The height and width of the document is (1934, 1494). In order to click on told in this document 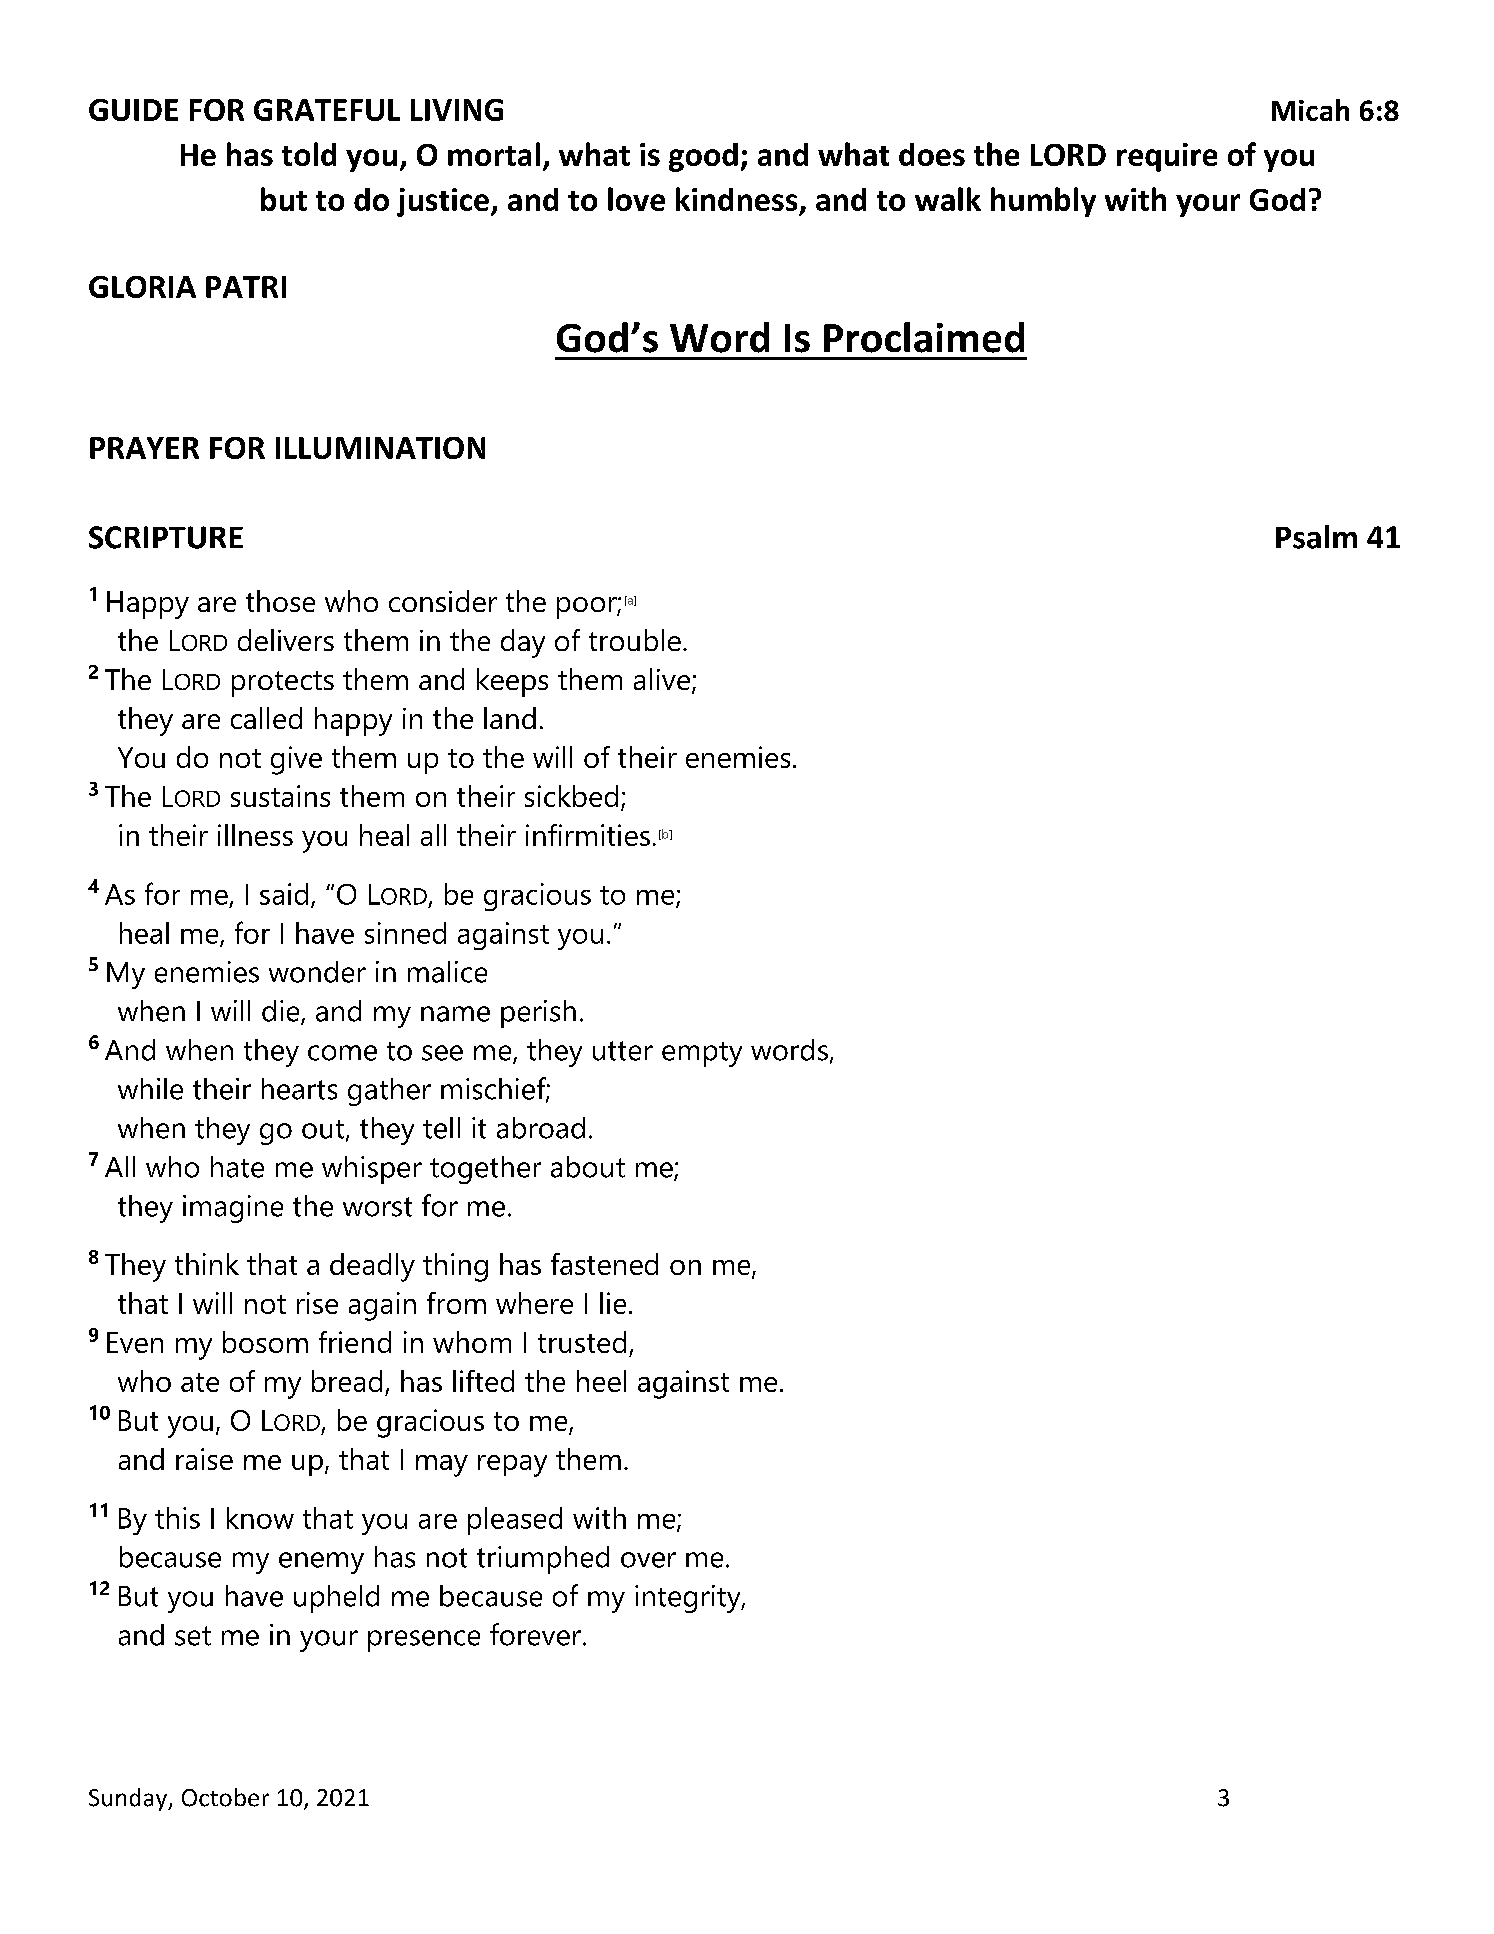, I will do `click(309, 154)`.
